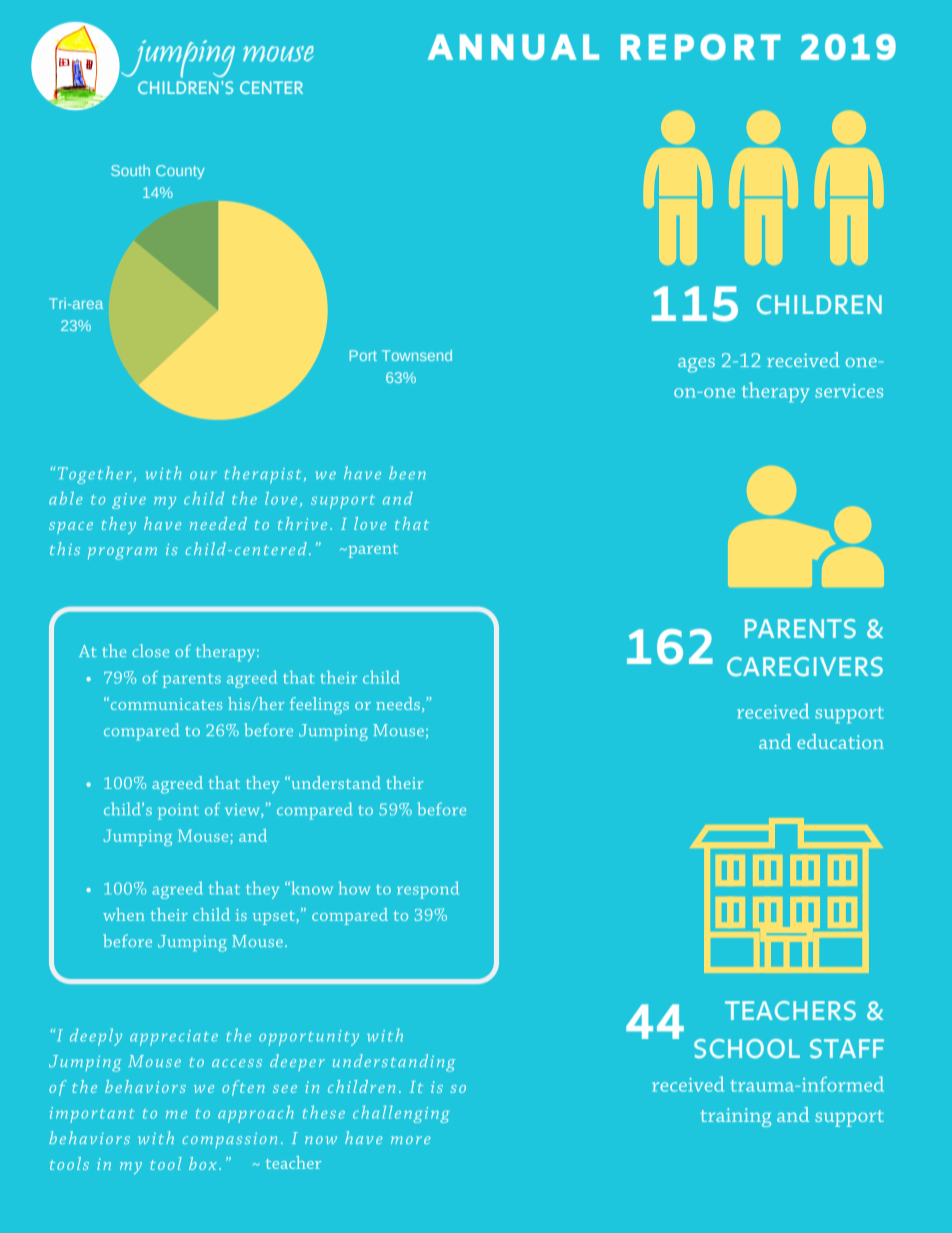  What do you see at coordinates (696, 365) in the document?
I see `ages` at bounding box center [696, 365].
